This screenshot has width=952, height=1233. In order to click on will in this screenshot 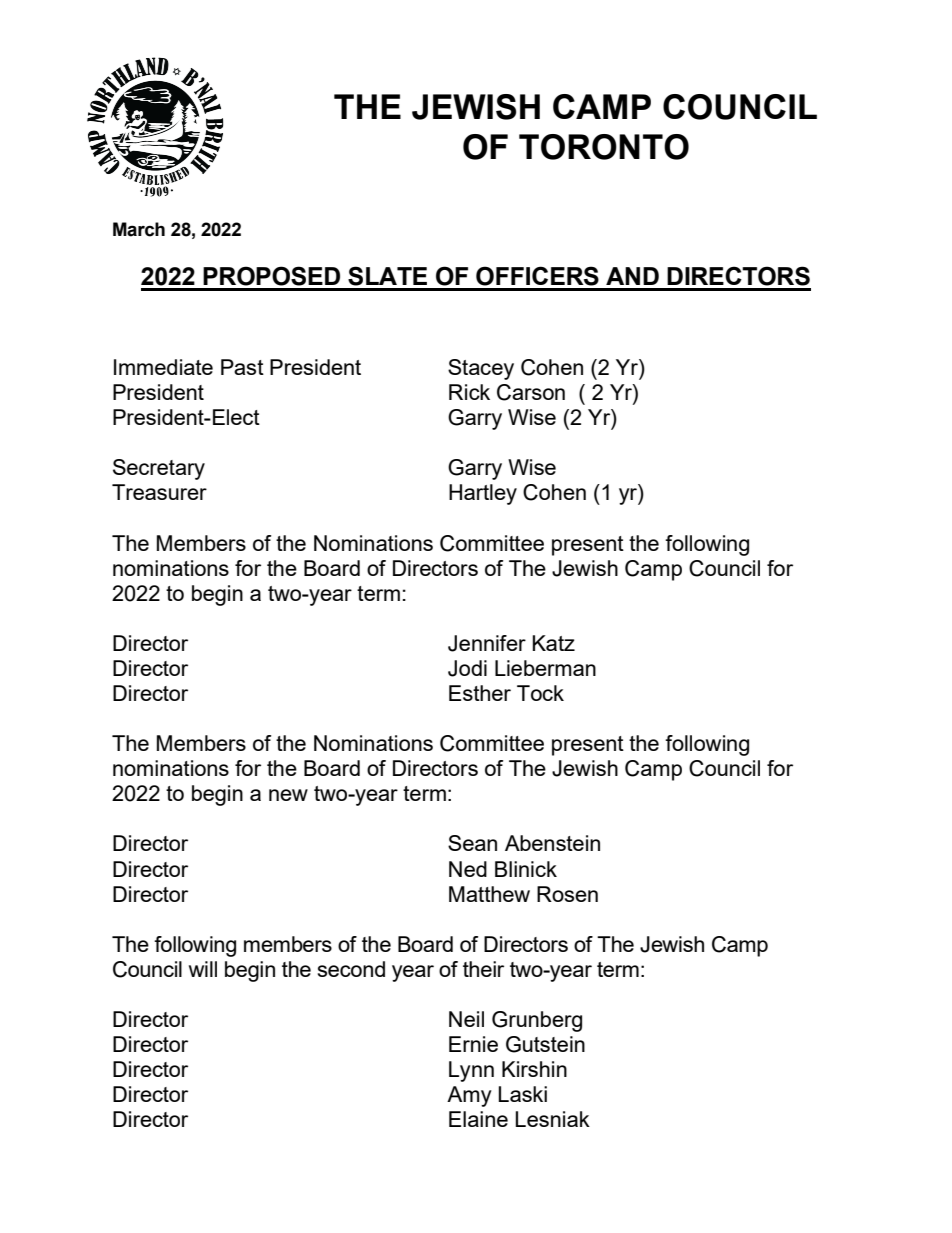, I will do `click(203, 969)`.
